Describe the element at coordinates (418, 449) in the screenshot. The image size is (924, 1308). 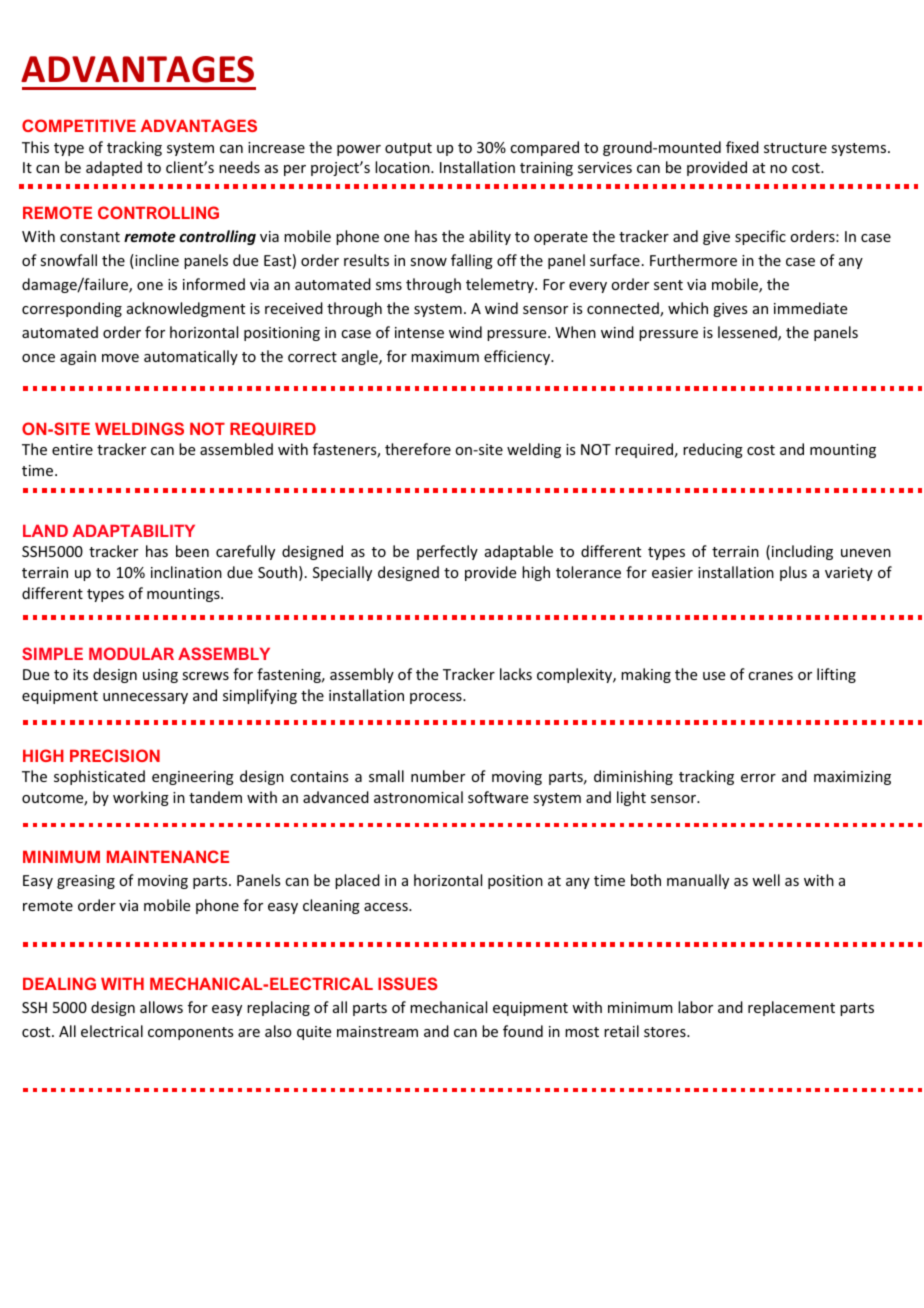
I see `therefore` at that location.
